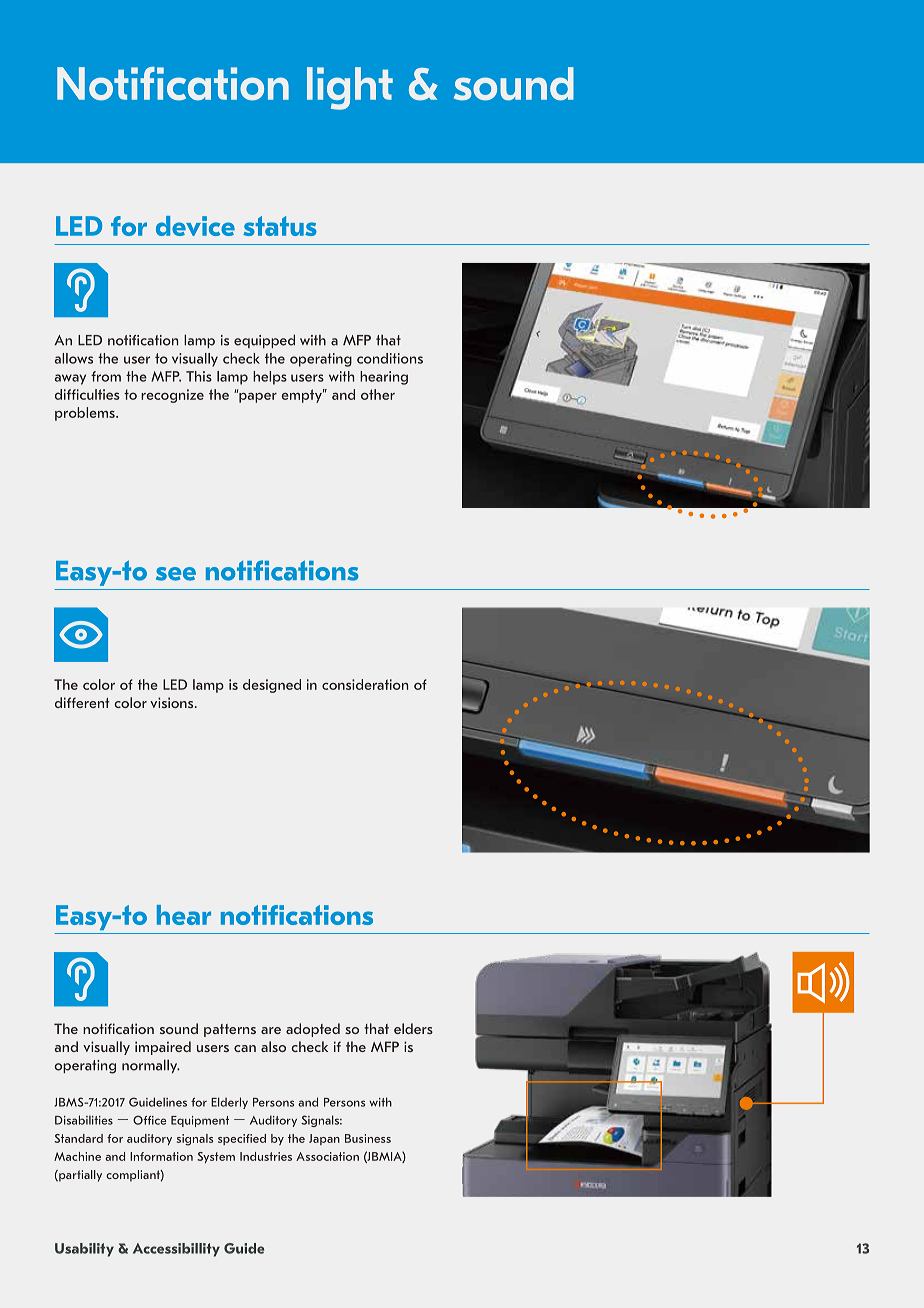  Describe the element at coordinates (264, 341) in the image. I see `equipped` at that location.
